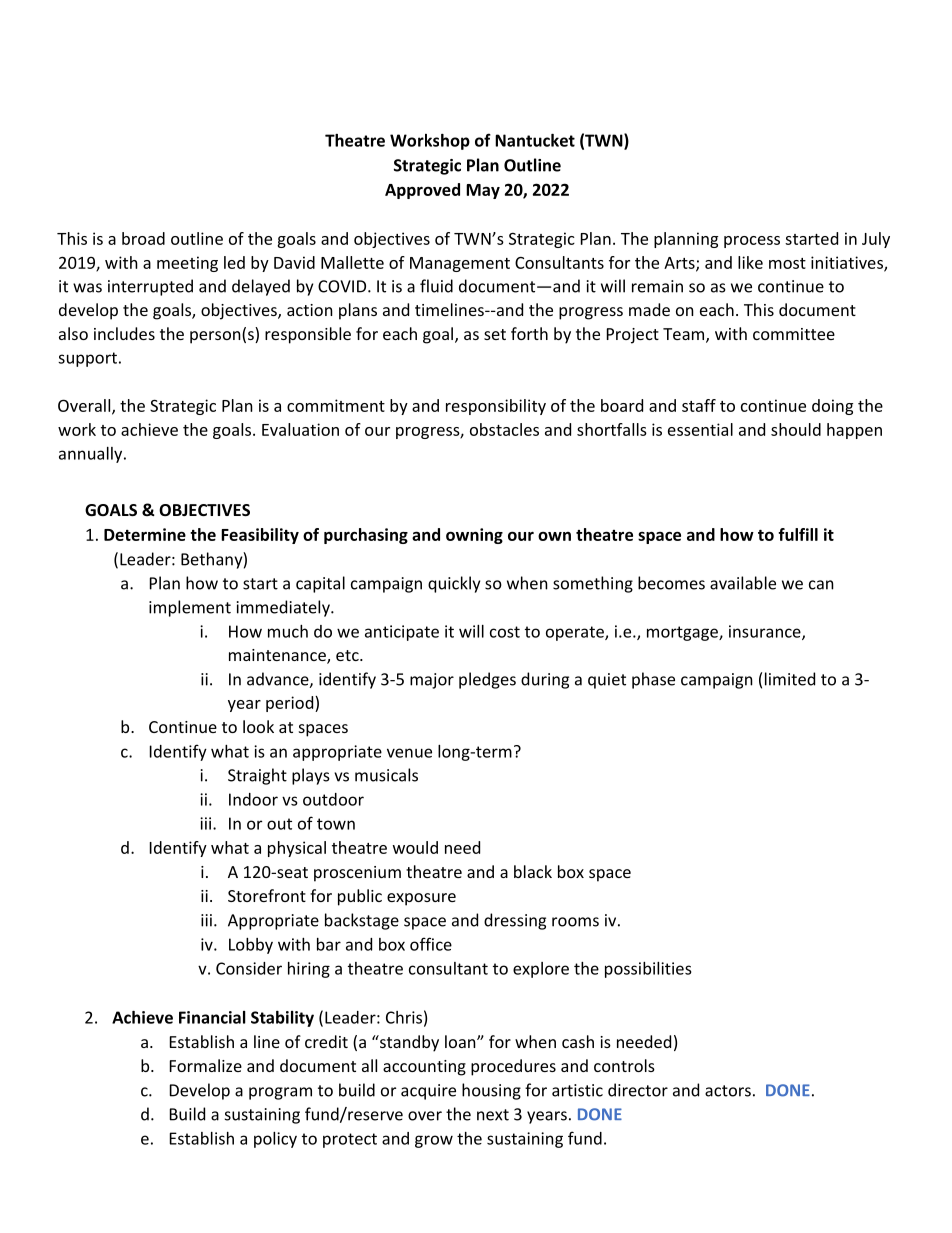 This document has width=952, height=1233. What do you see at coordinates (493, 1115) in the document?
I see `next` at bounding box center [493, 1115].
